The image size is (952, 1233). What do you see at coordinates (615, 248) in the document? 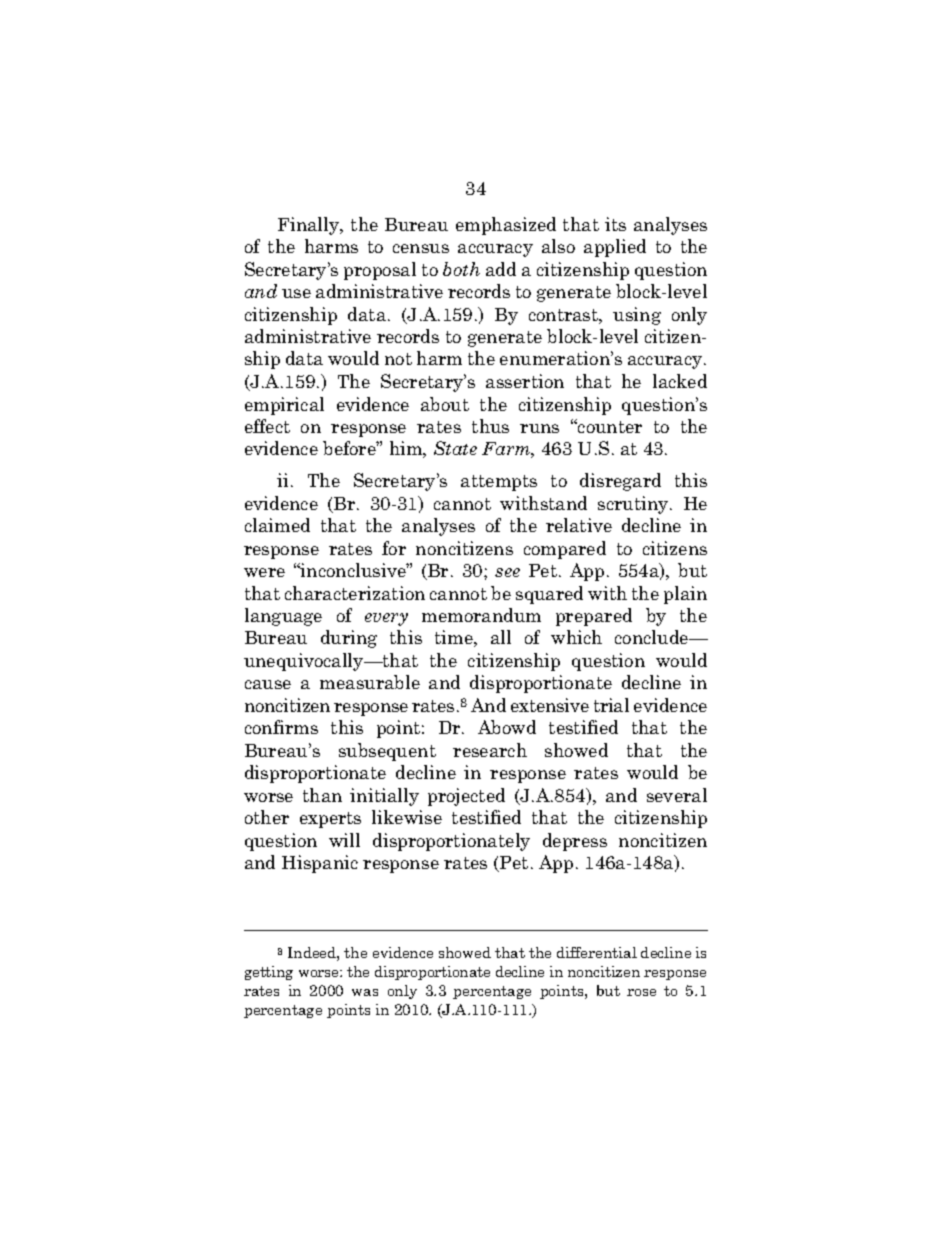
I see `applied` at bounding box center [615, 248].
